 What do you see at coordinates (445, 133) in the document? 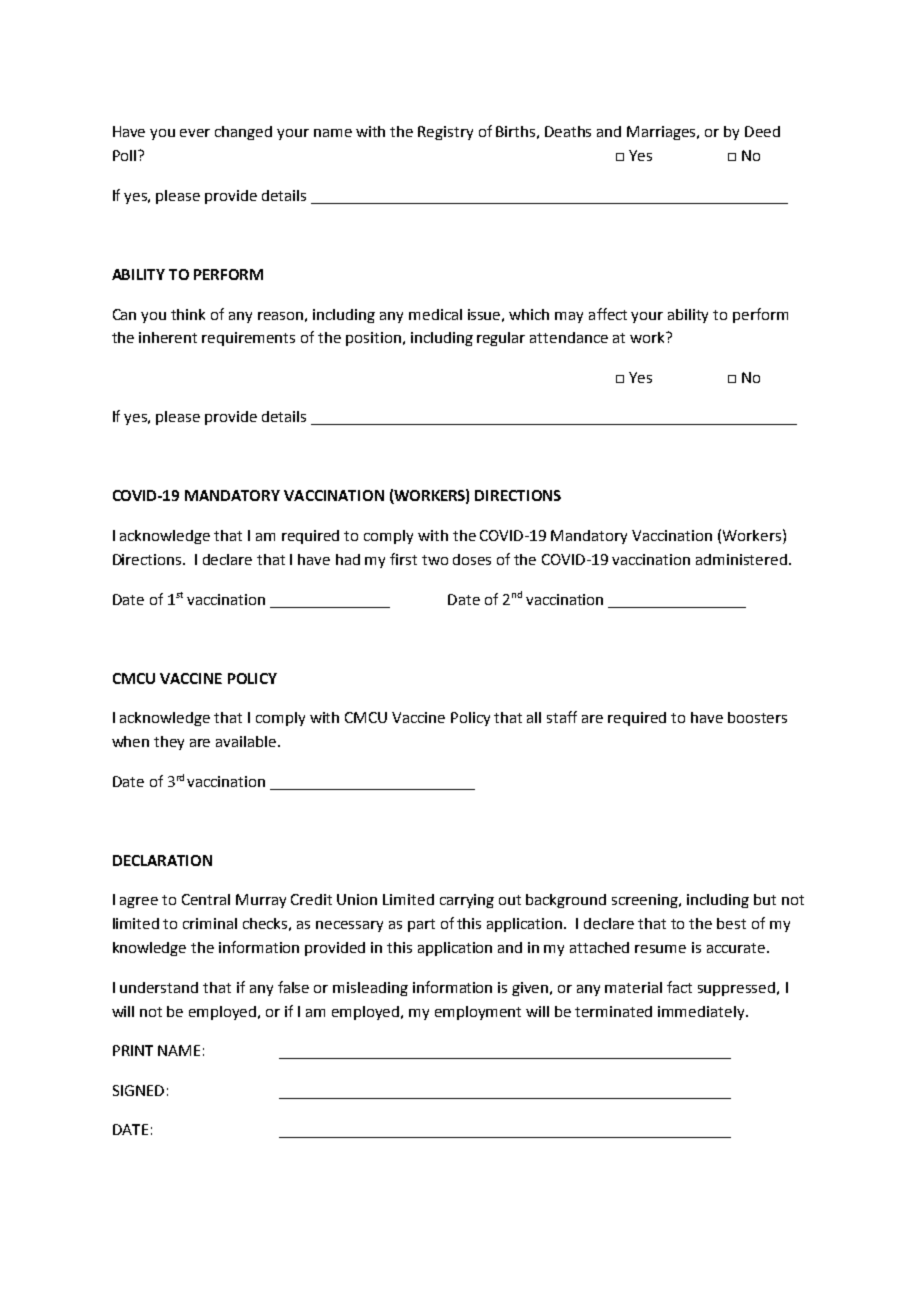
I see `Registry` at bounding box center [445, 133].
